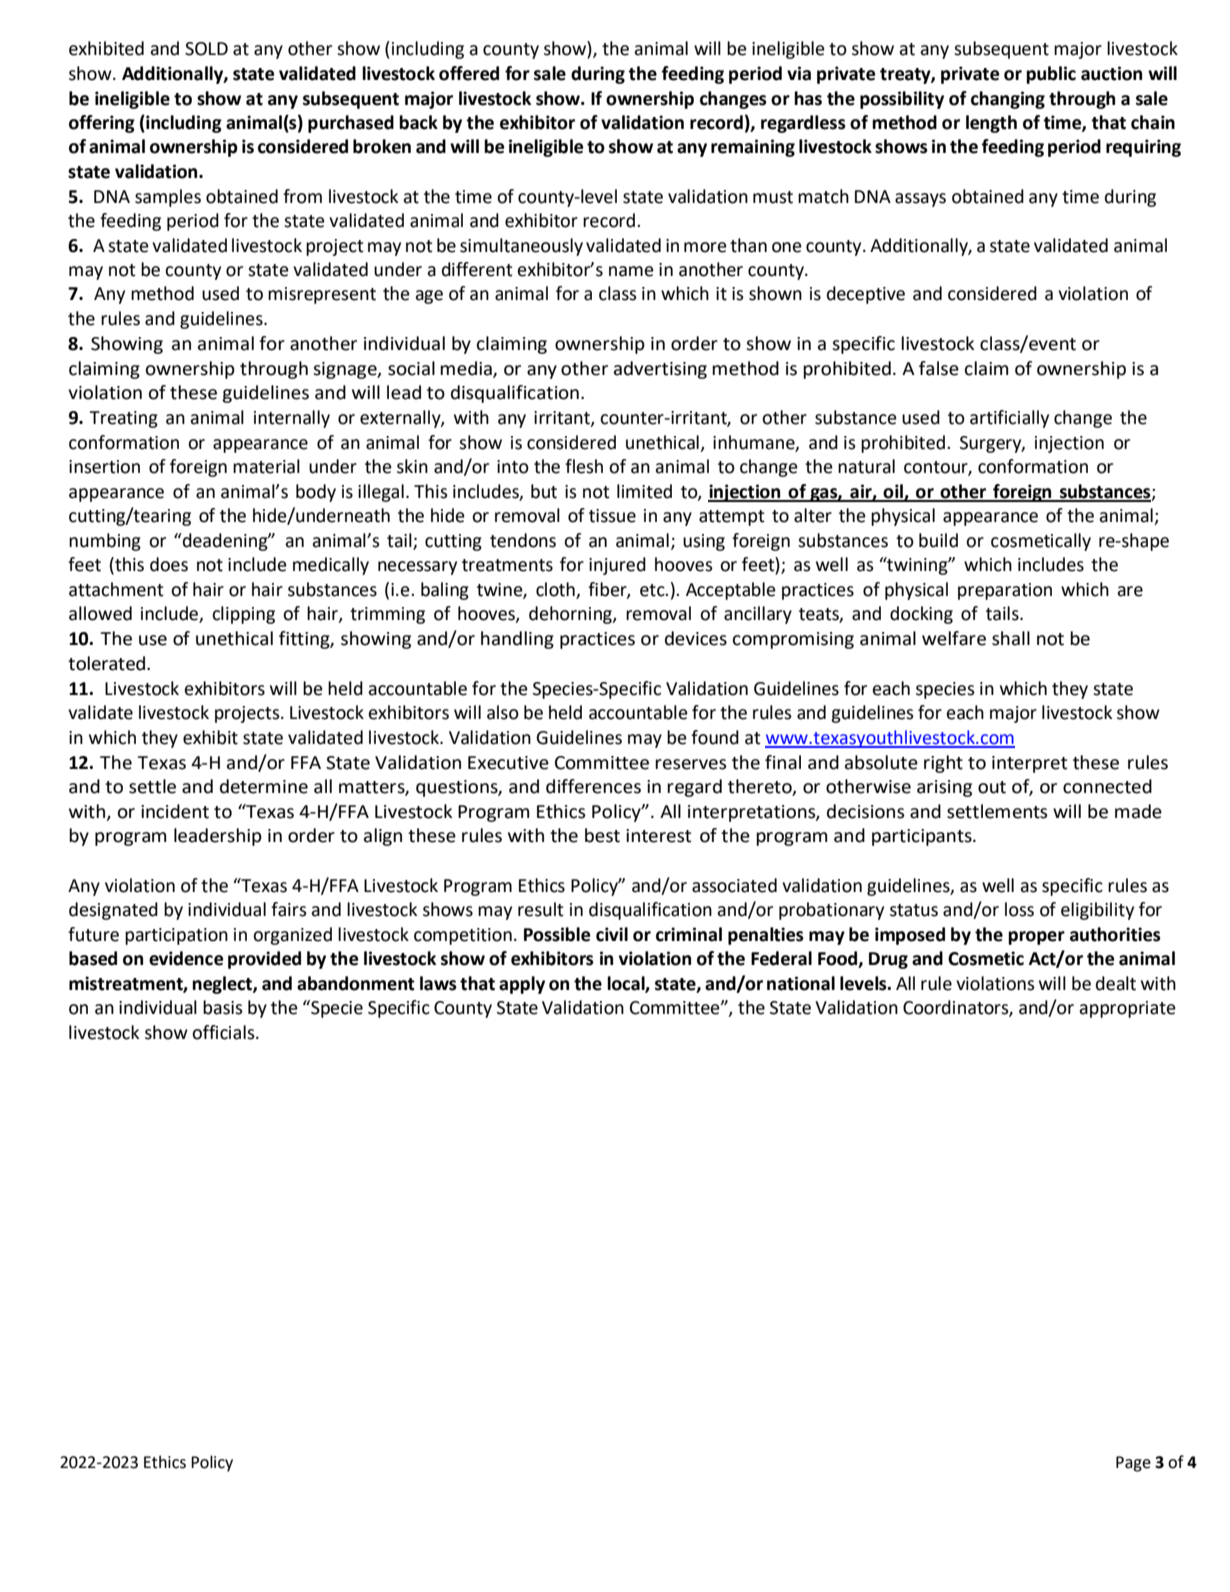 The width and height of the screenshot is (1230, 1592). Describe the element at coordinates (224, 1032) in the screenshot. I see `officials` at that location.
